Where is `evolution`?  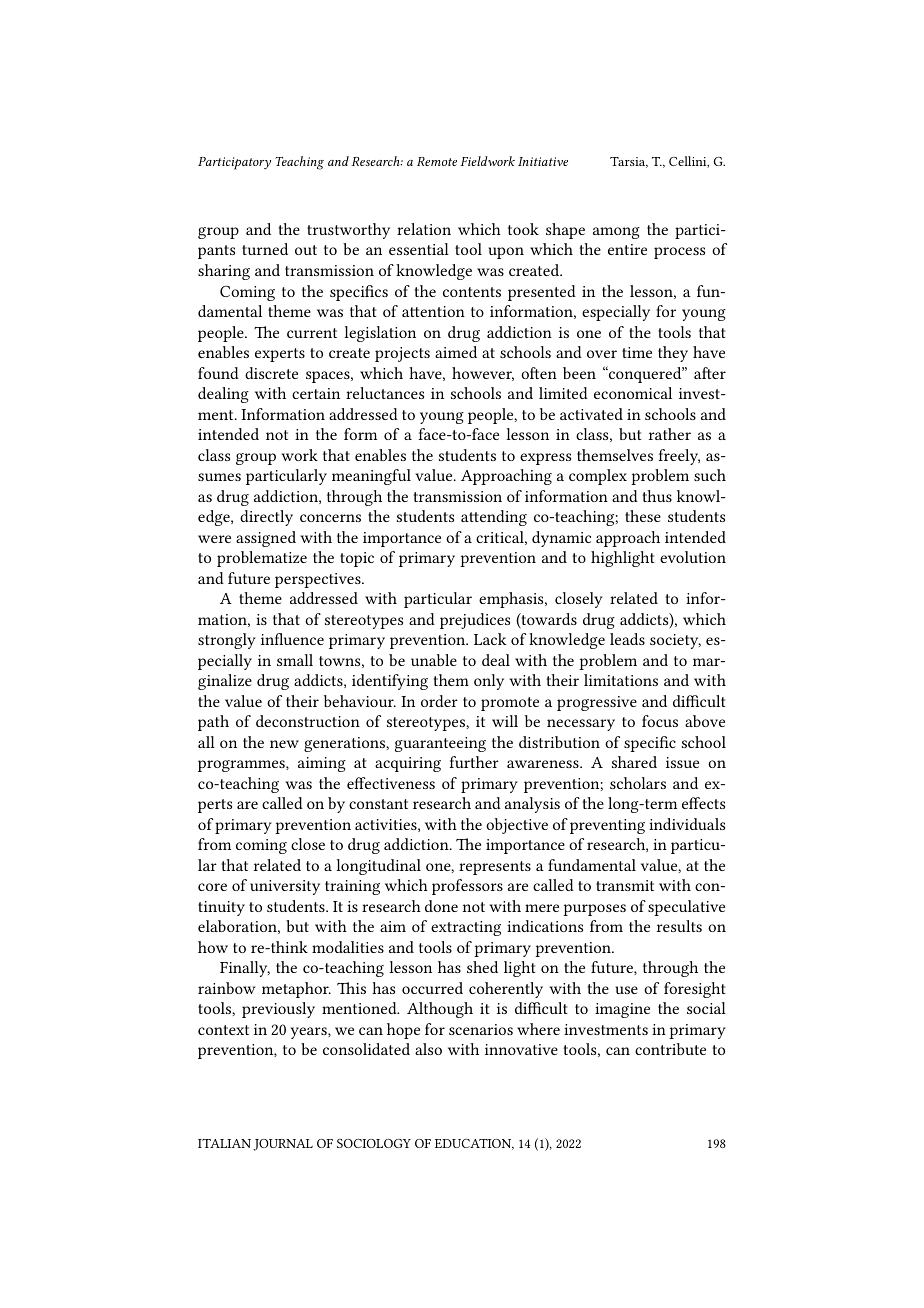
evolution is located at coordinates (693, 557).
